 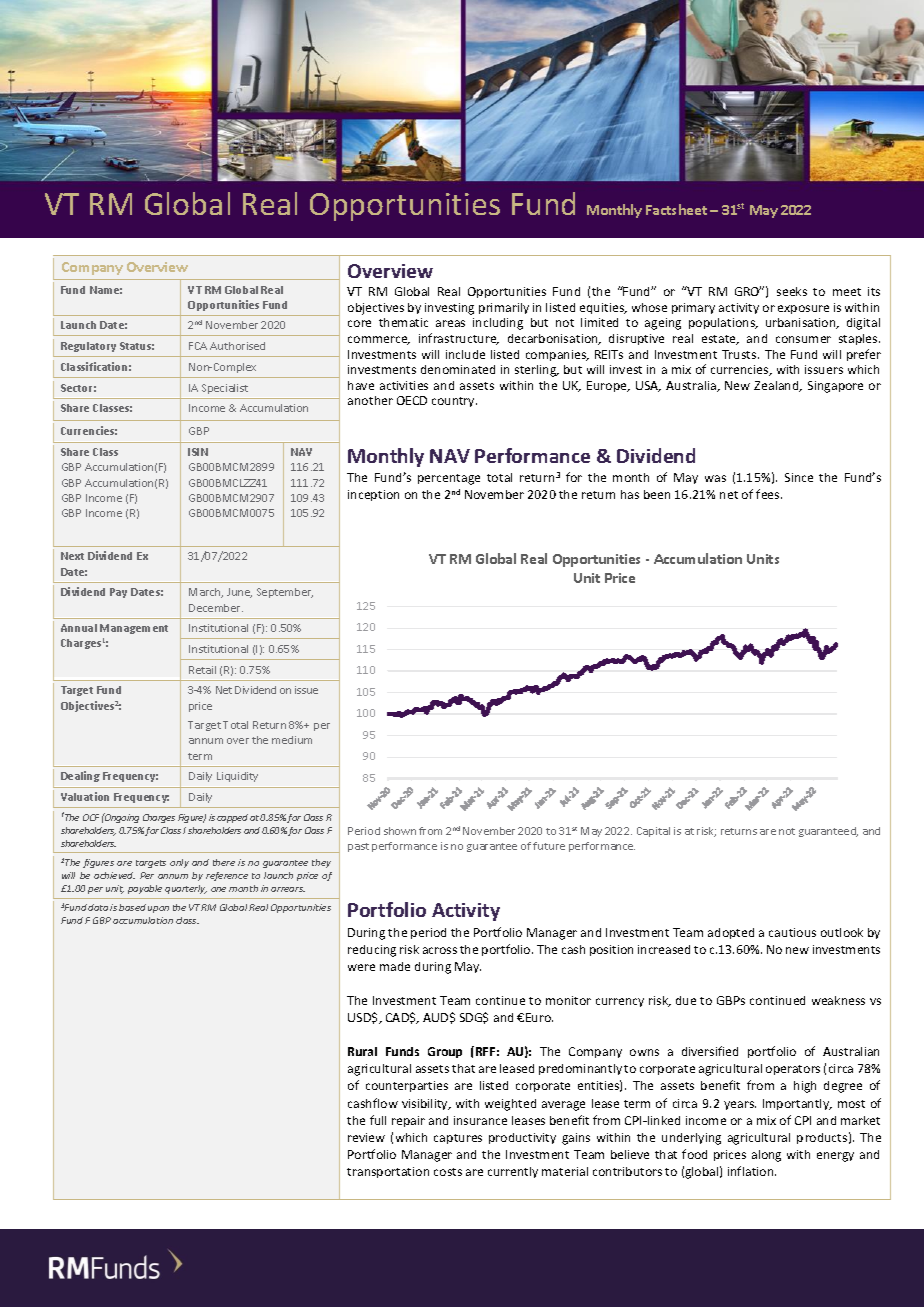 What do you see at coordinates (653, 832) in the screenshot?
I see `Capital` at bounding box center [653, 832].
